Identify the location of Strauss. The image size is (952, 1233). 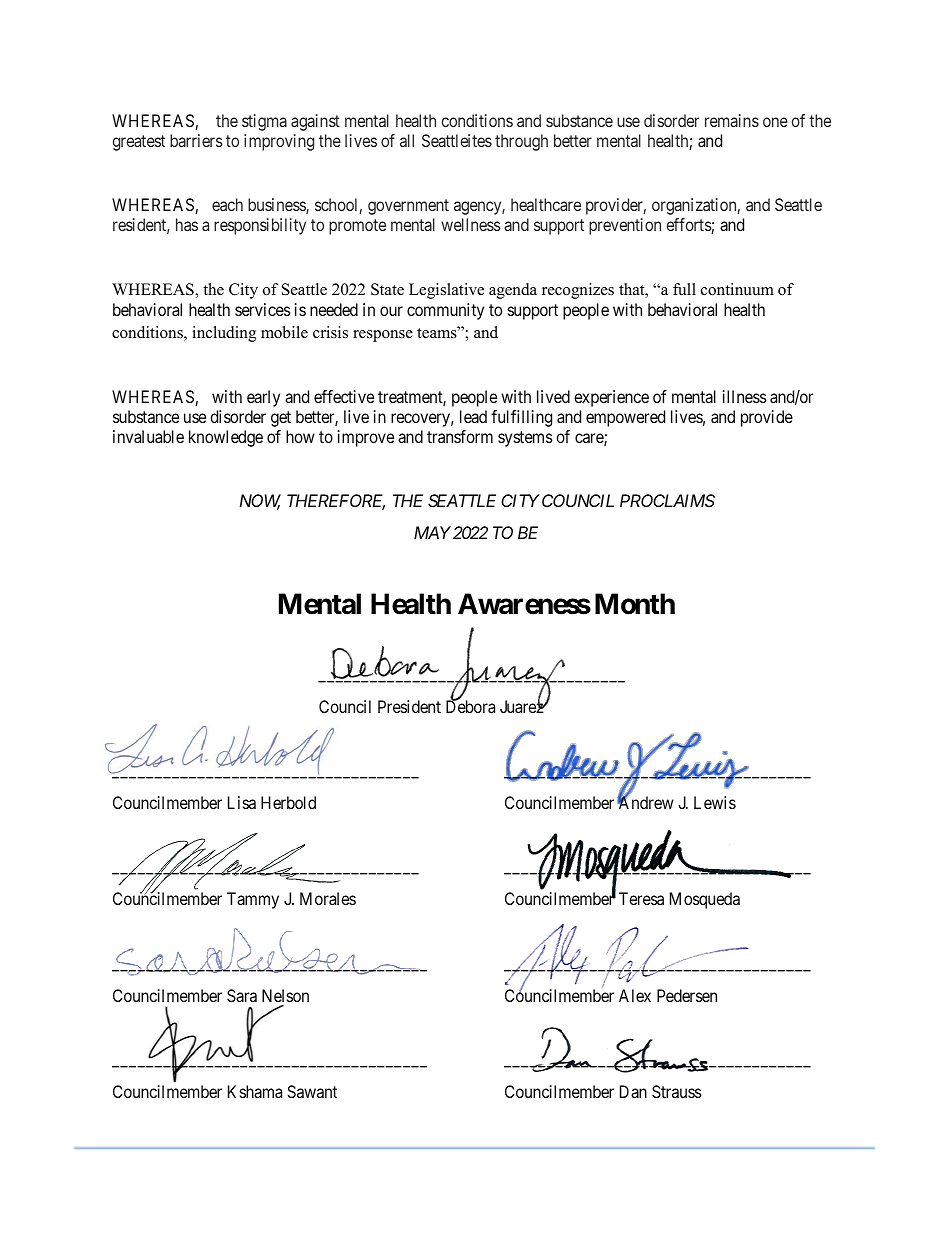
(677, 1091).
